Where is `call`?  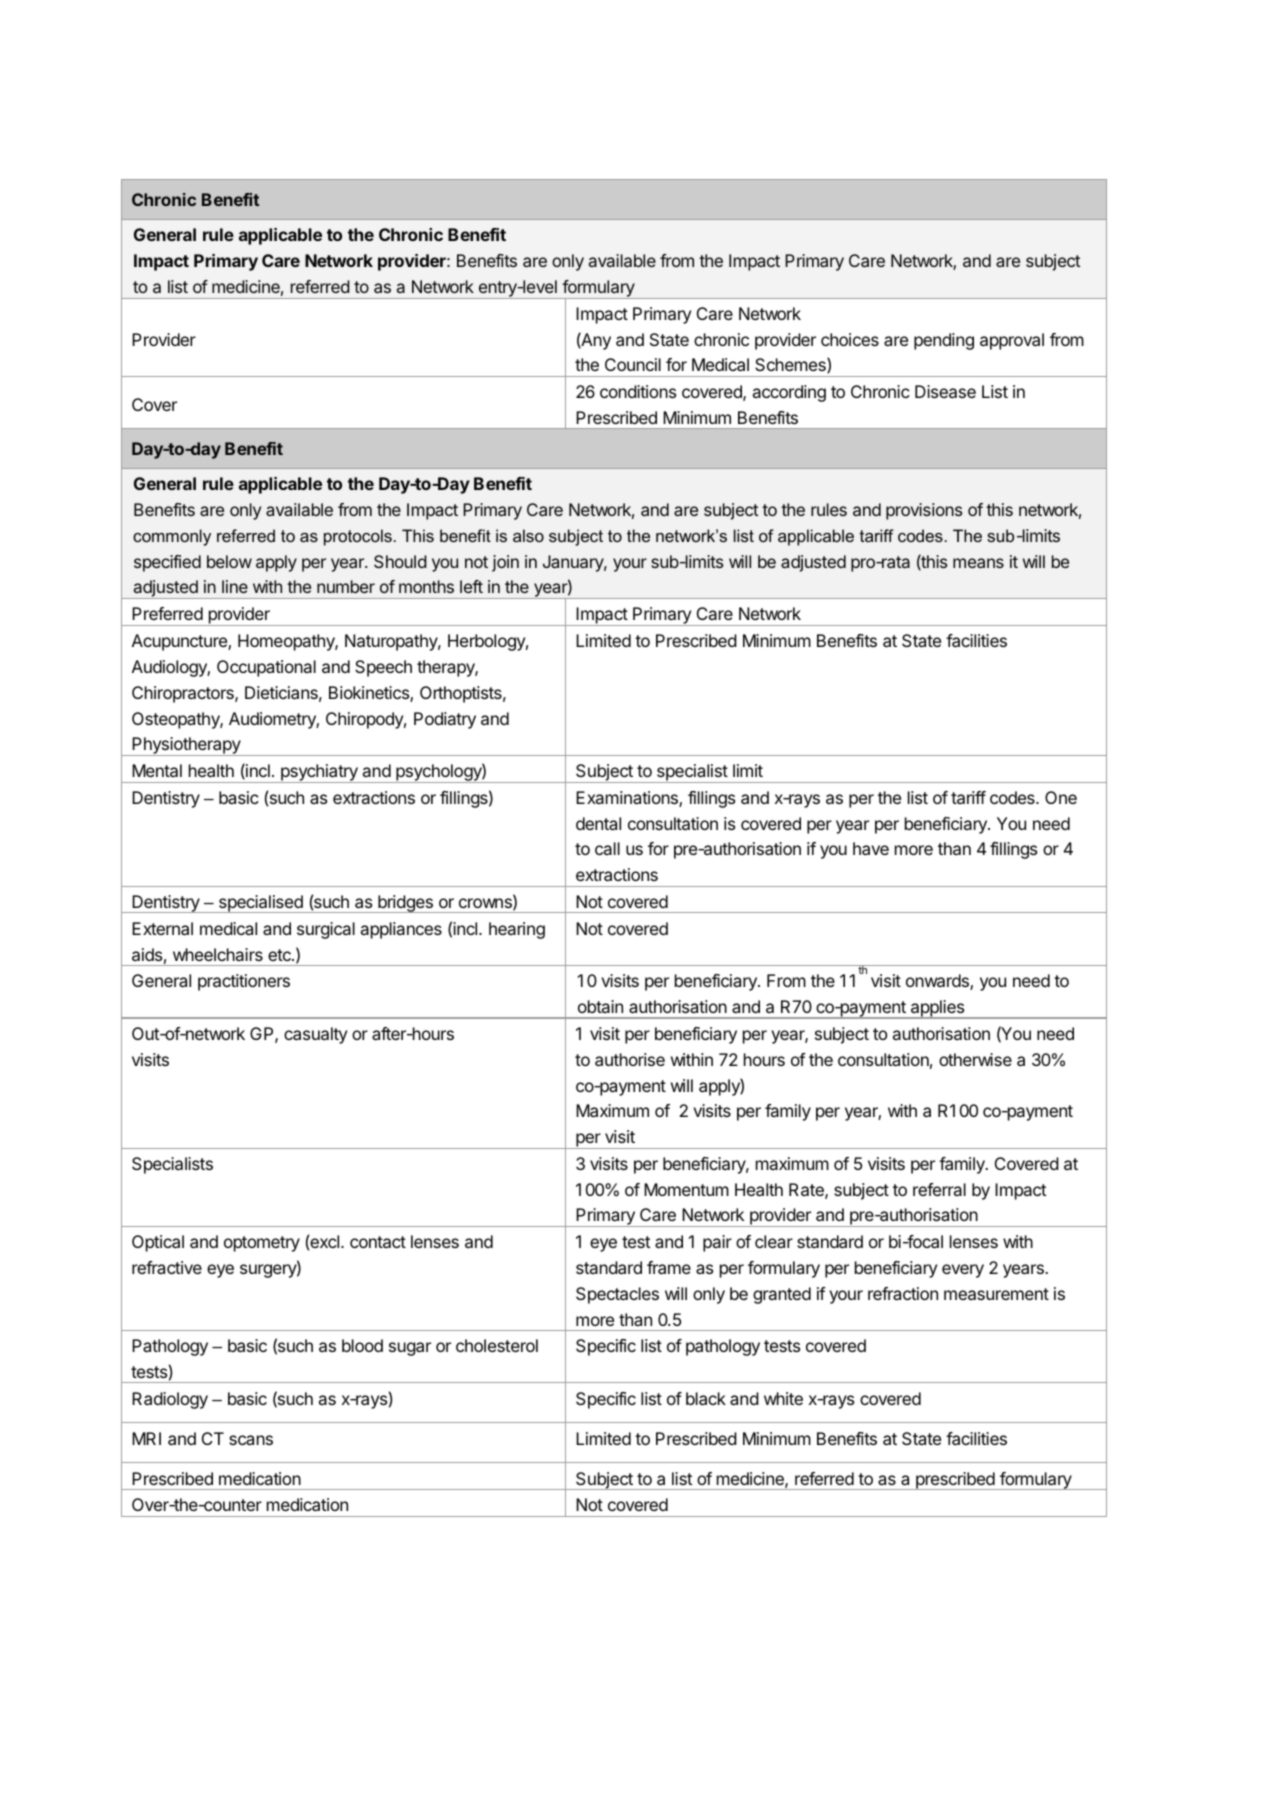 call is located at coordinates (607, 848).
